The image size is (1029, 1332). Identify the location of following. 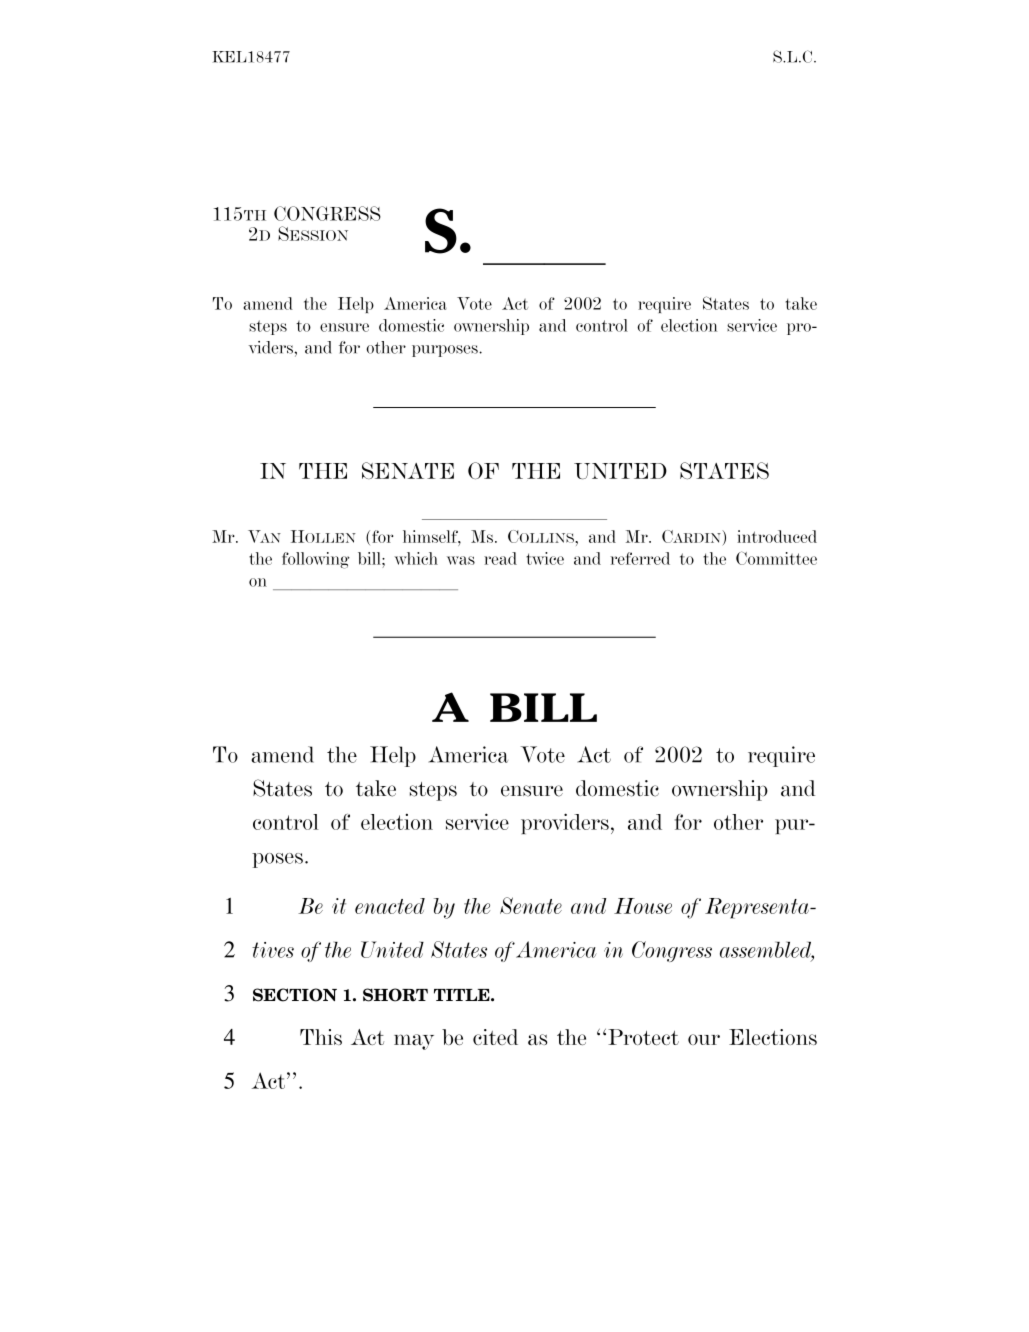
(316, 560).
